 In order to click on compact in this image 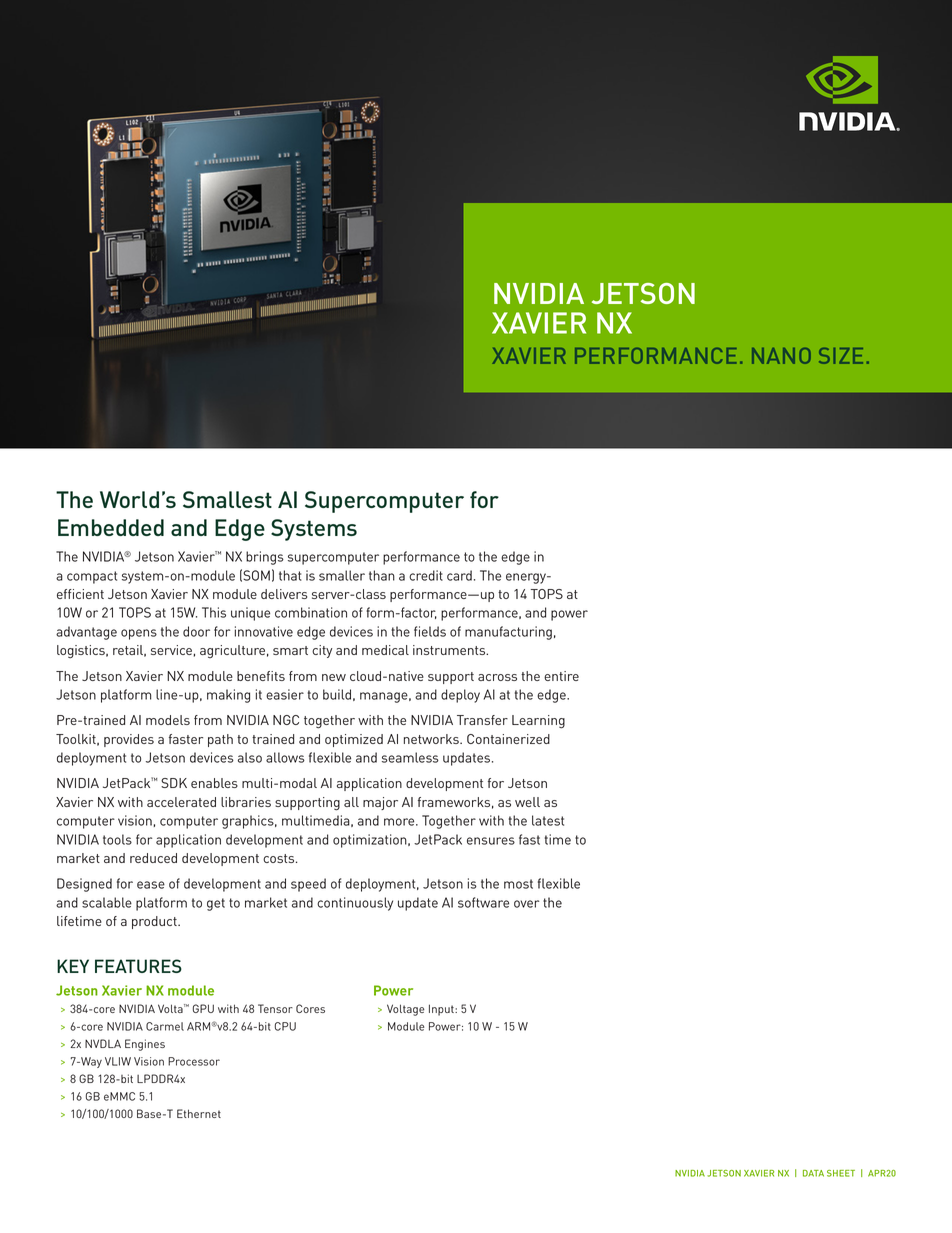, I will do `click(92, 577)`.
